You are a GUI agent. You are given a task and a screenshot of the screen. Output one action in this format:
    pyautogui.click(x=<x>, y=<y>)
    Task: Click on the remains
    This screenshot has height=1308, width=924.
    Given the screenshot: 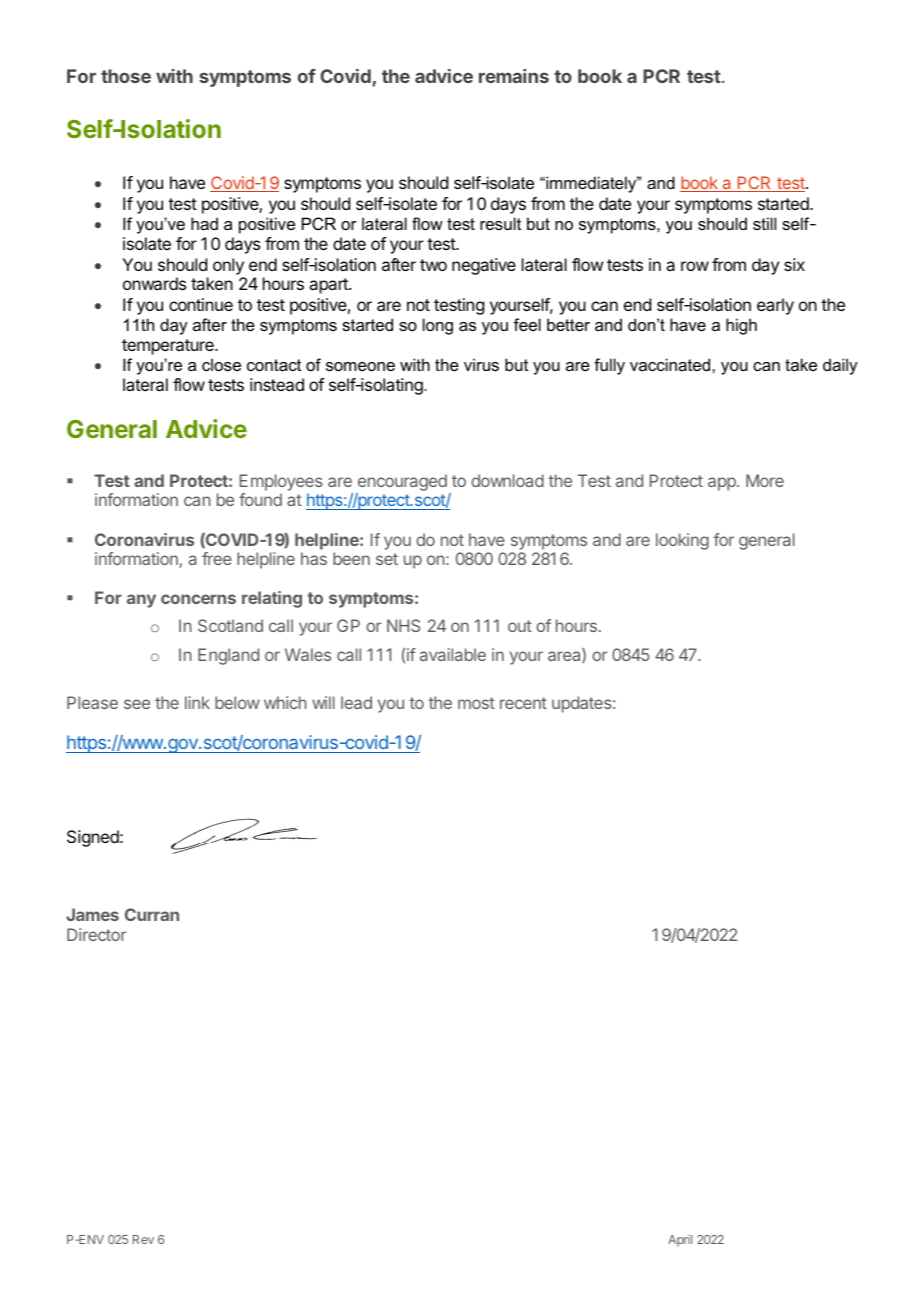 What is the action you would take?
    pyautogui.click(x=514, y=76)
